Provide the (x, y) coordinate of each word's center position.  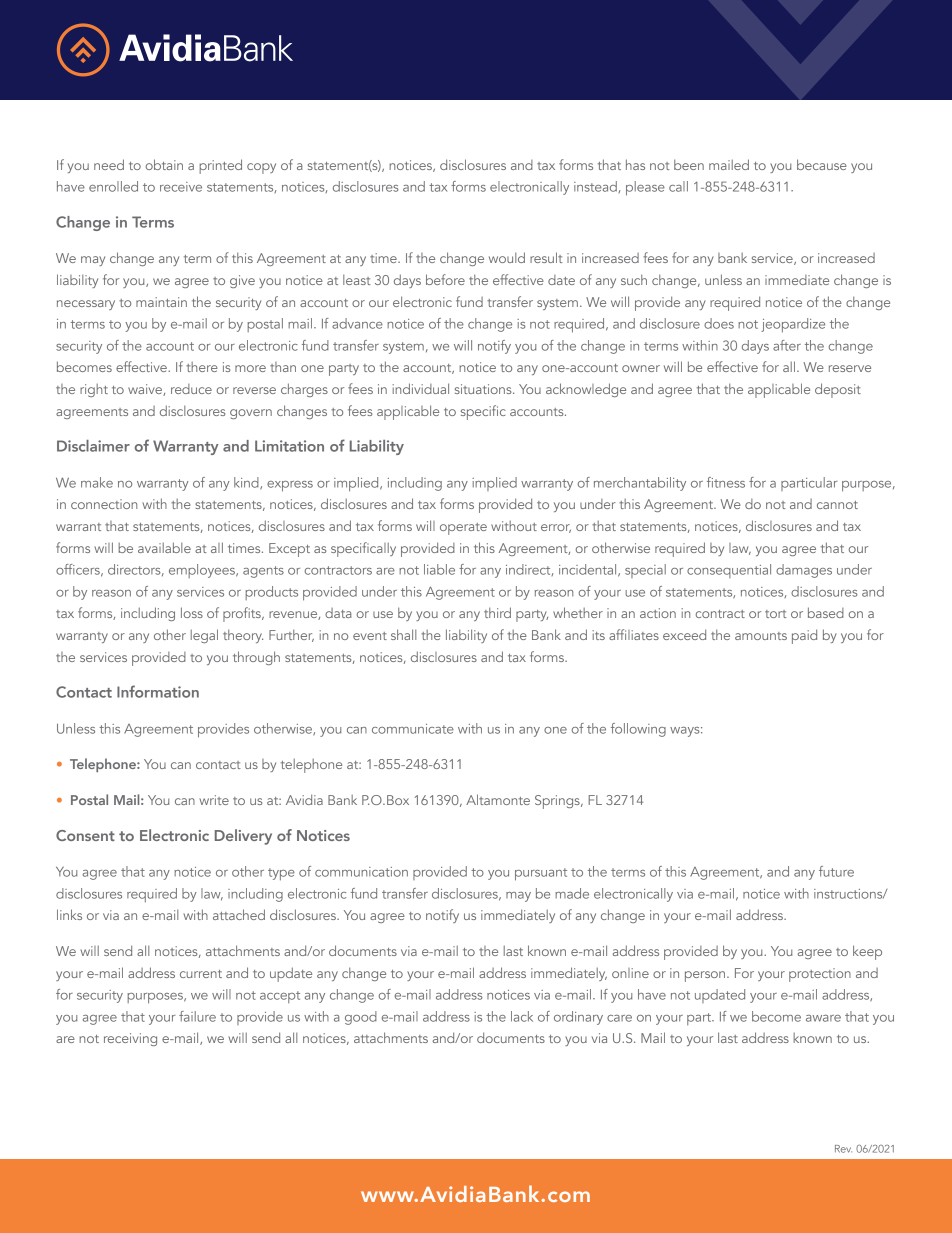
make (97, 482)
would (507, 257)
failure (197, 1016)
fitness (726, 482)
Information (158, 691)
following (638, 730)
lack (522, 1016)
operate (463, 529)
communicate (413, 729)
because (822, 164)
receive (181, 187)
